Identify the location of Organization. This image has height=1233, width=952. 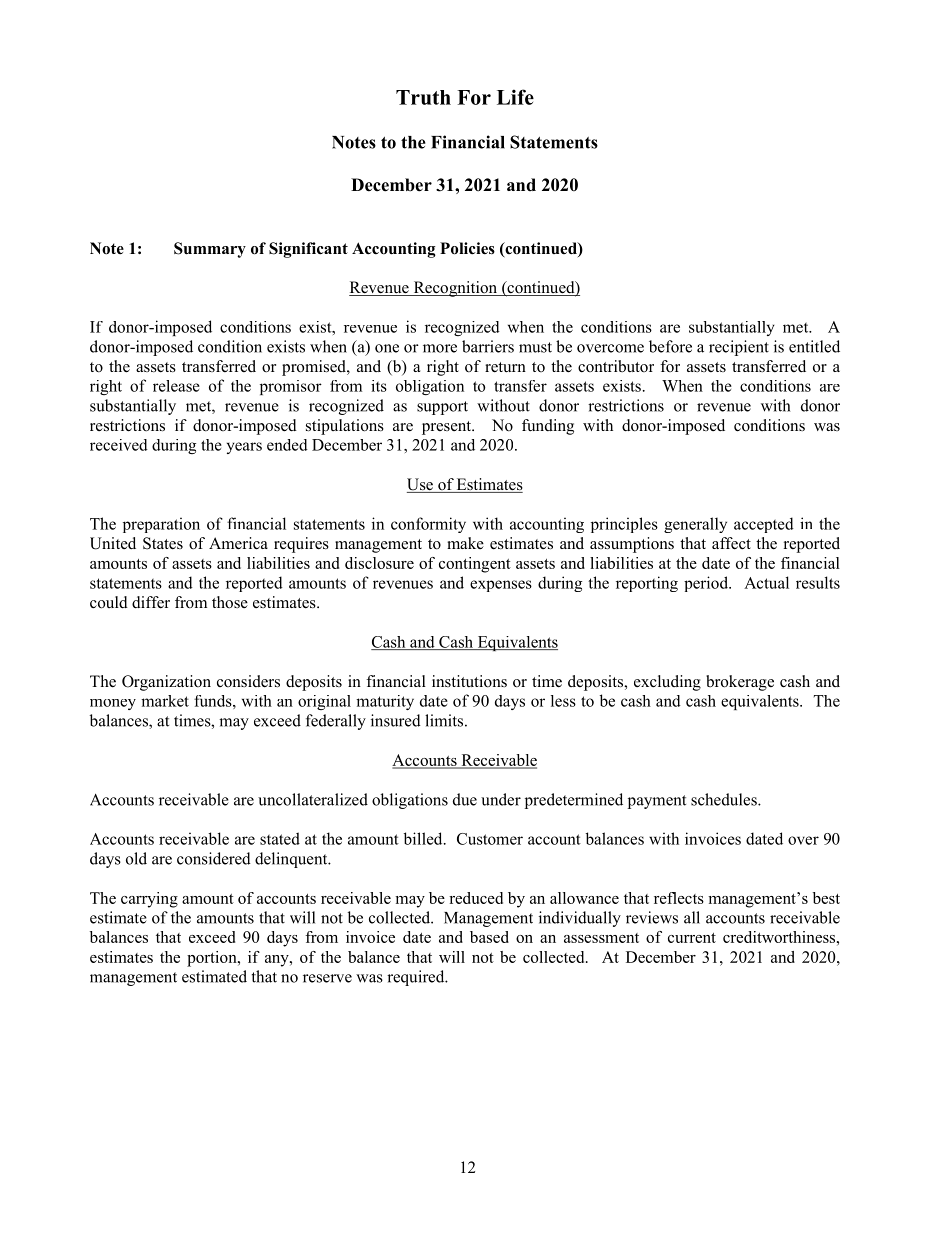
(166, 683).
